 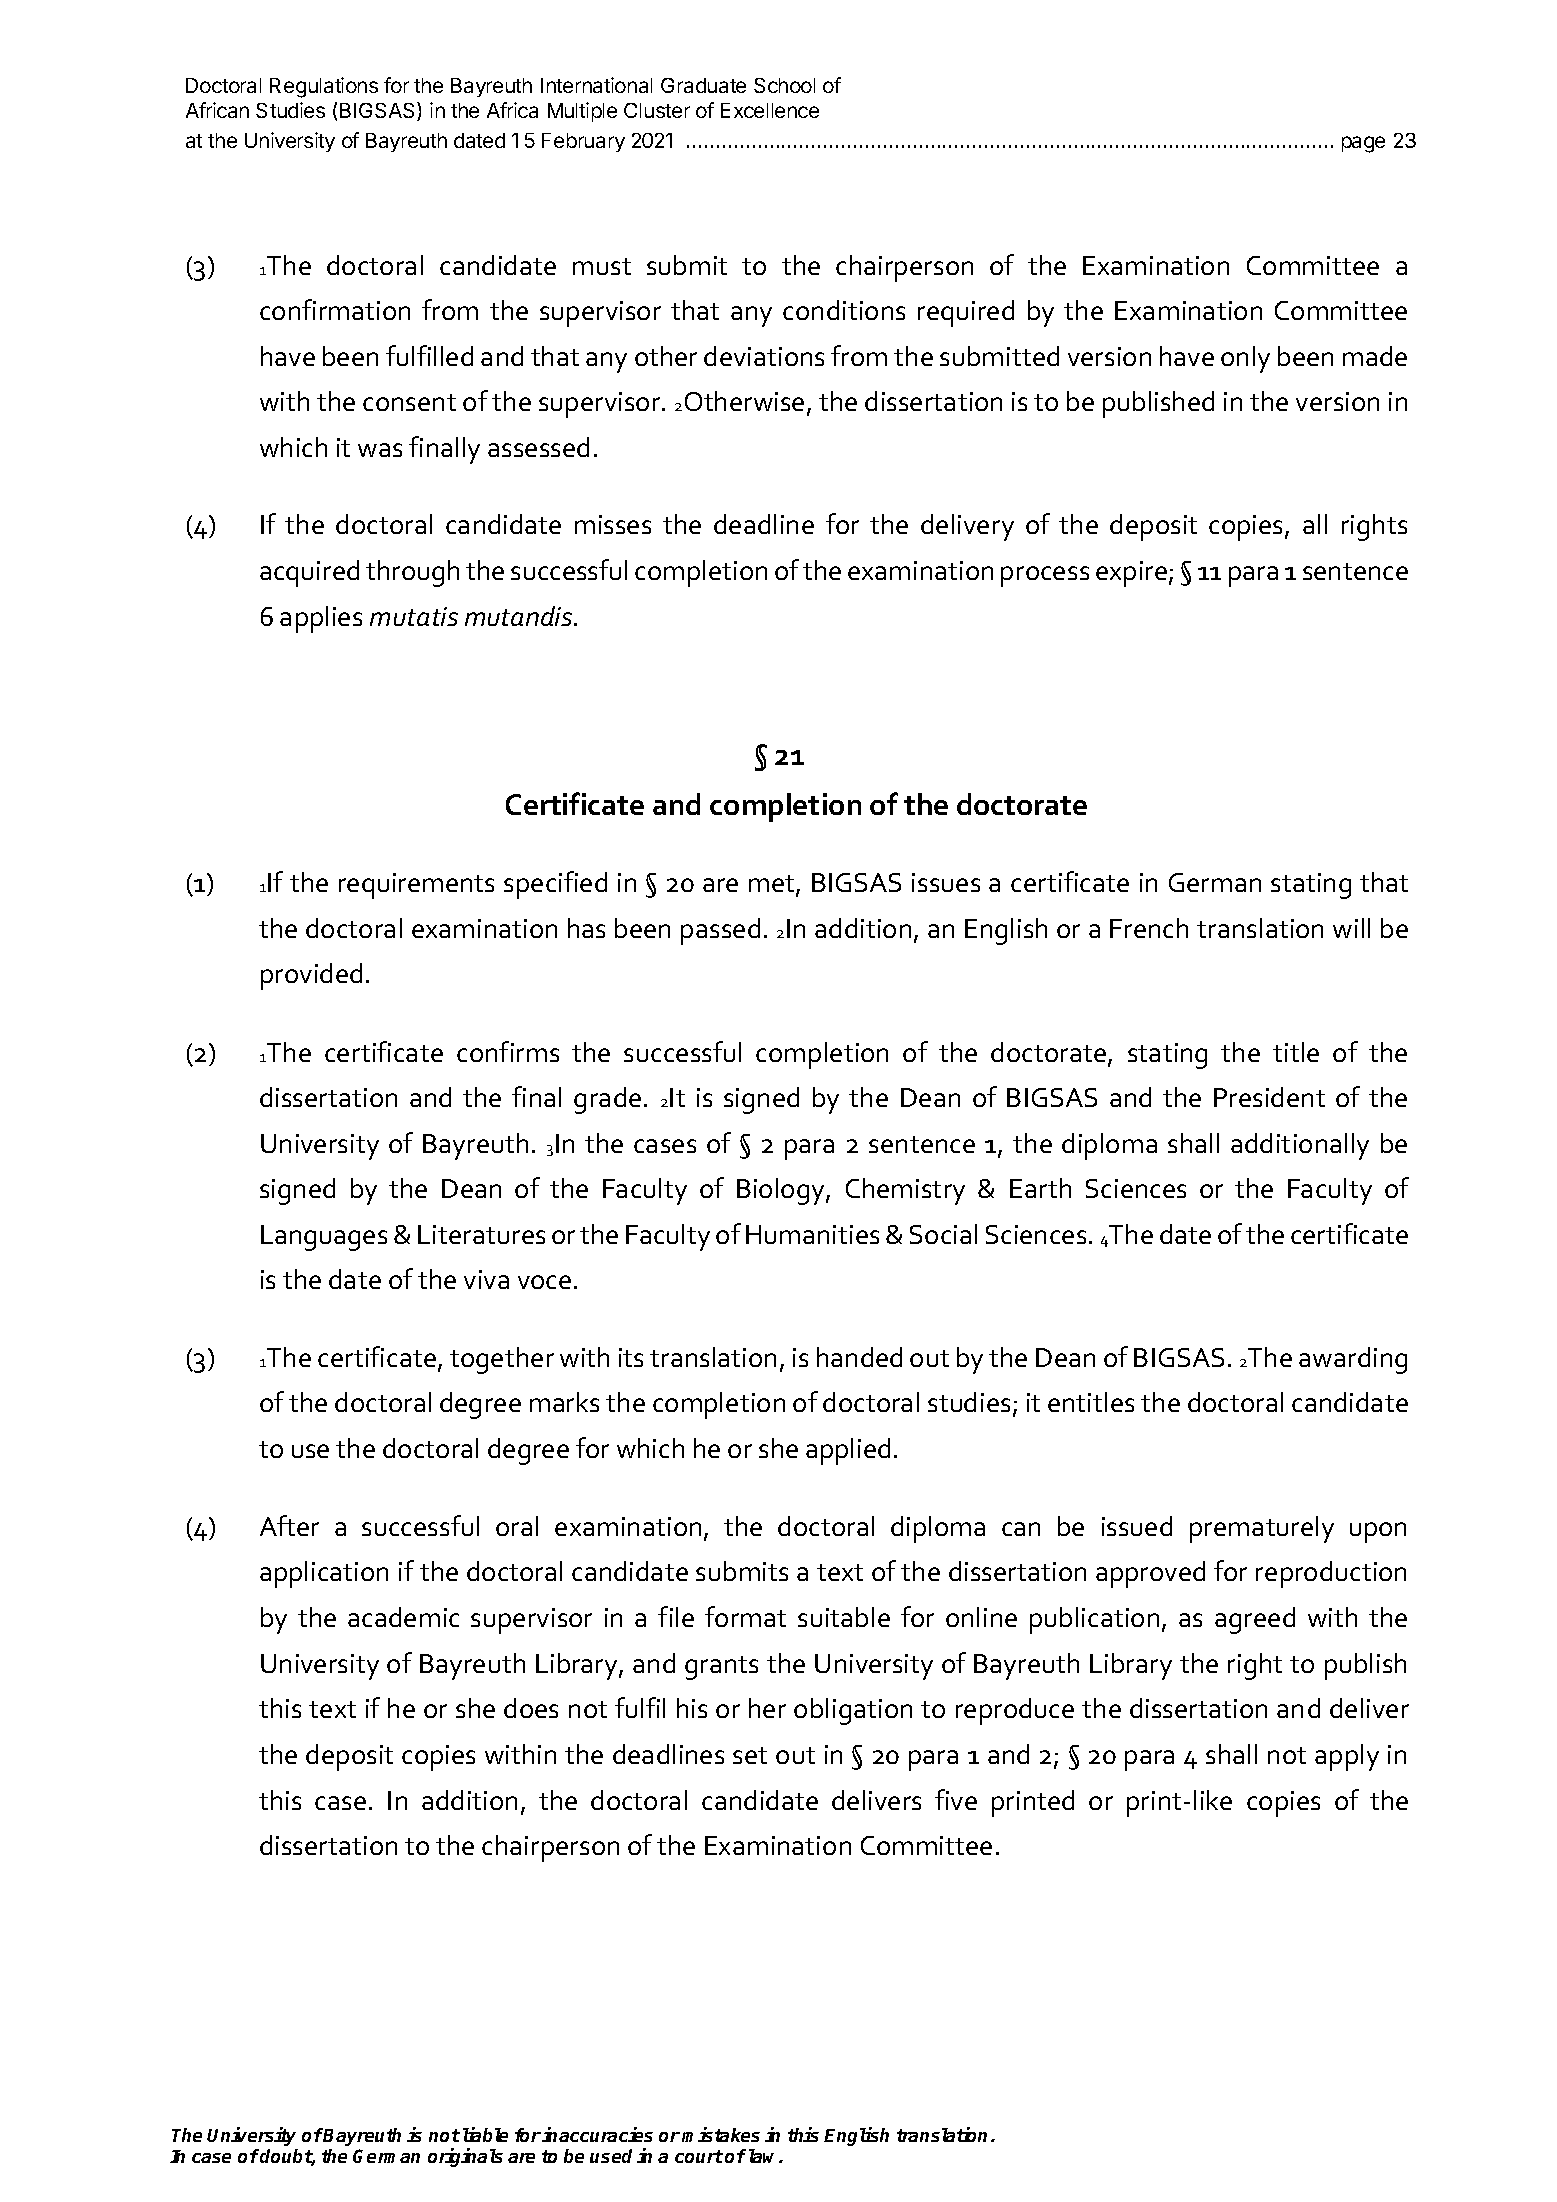 What do you see at coordinates (1262, 1529) in the document?
I see `prematurely` at bounding box center [1262, 1529].
